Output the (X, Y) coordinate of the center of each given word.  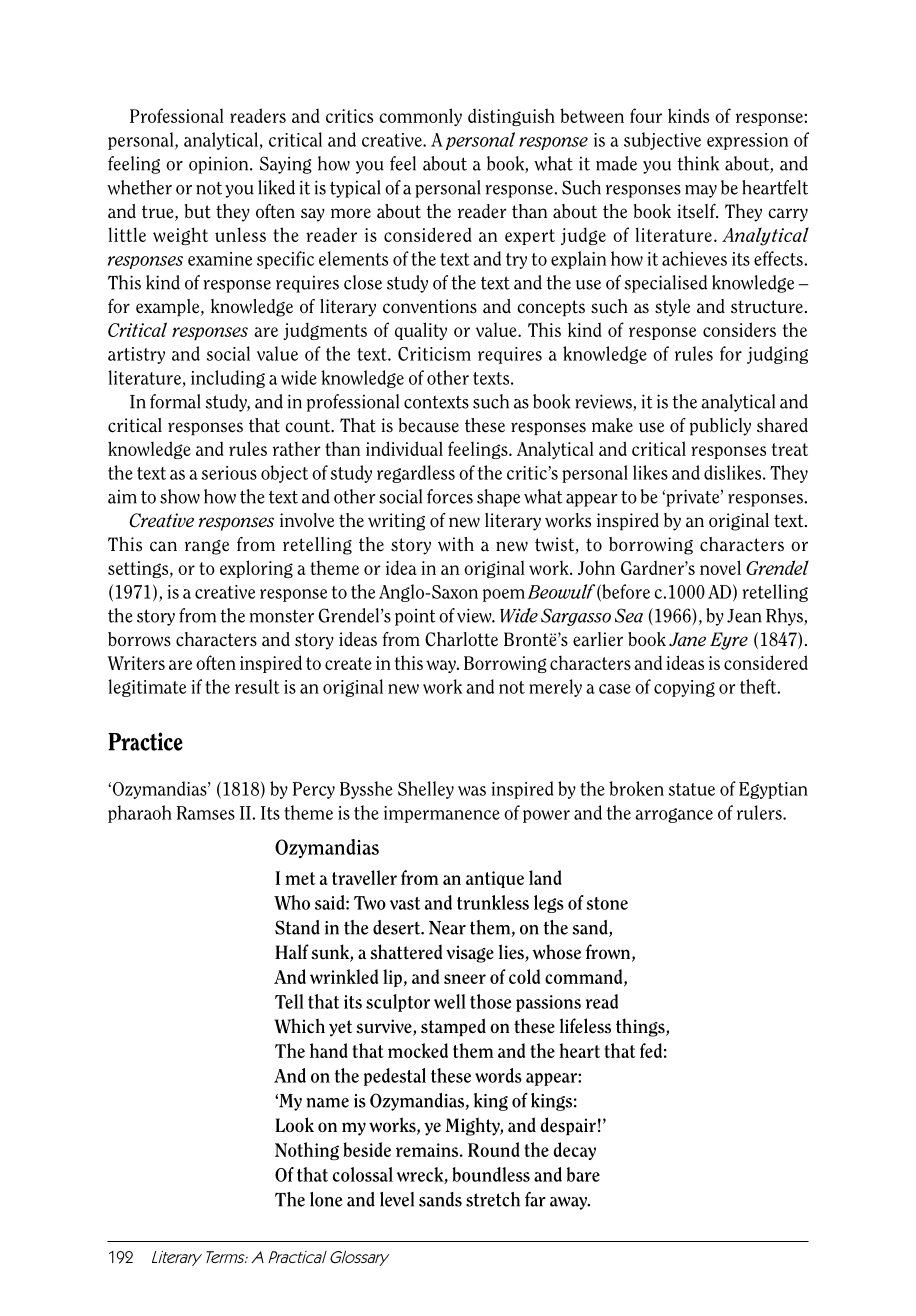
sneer (465, 979)
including (228, 379)
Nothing (307, 1151)
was (472, 791)
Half (292, 951)
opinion (220, 165)
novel (720, 567)
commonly (420, 117)
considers (739, 329)
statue (692, 789)
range (207, 547)
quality (421, 331)
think (698, 163)
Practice (145, 741)
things (641, 1027)
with (456, 544)
